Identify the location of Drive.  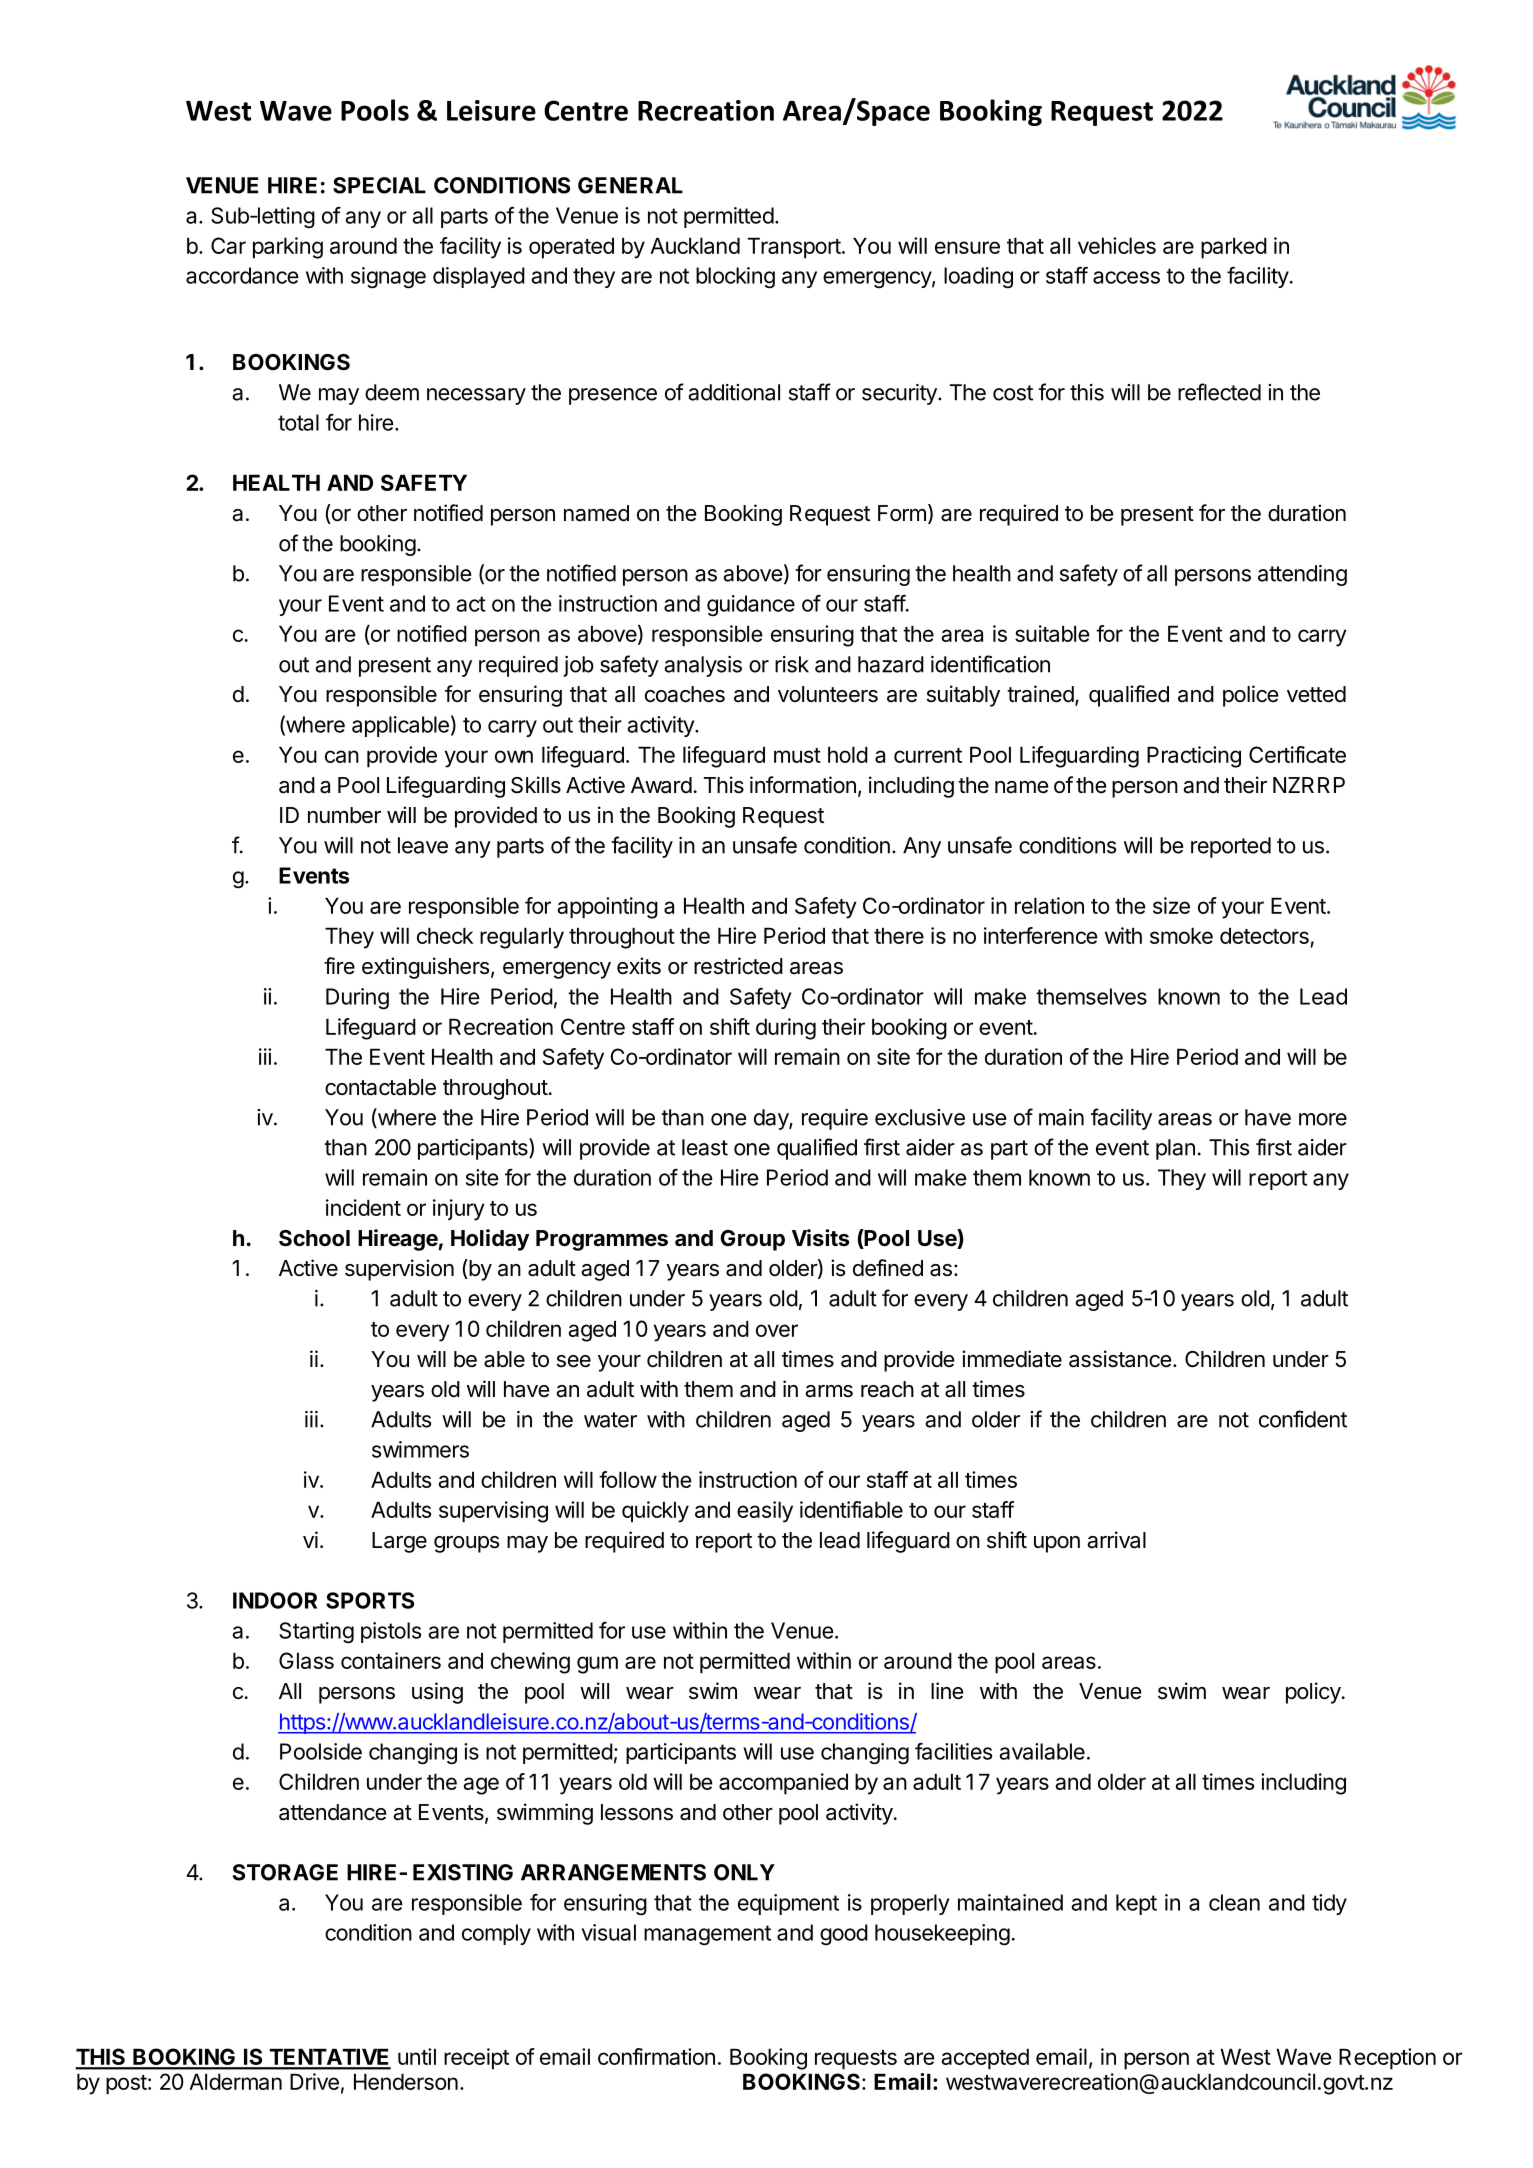
(314, 2081).
